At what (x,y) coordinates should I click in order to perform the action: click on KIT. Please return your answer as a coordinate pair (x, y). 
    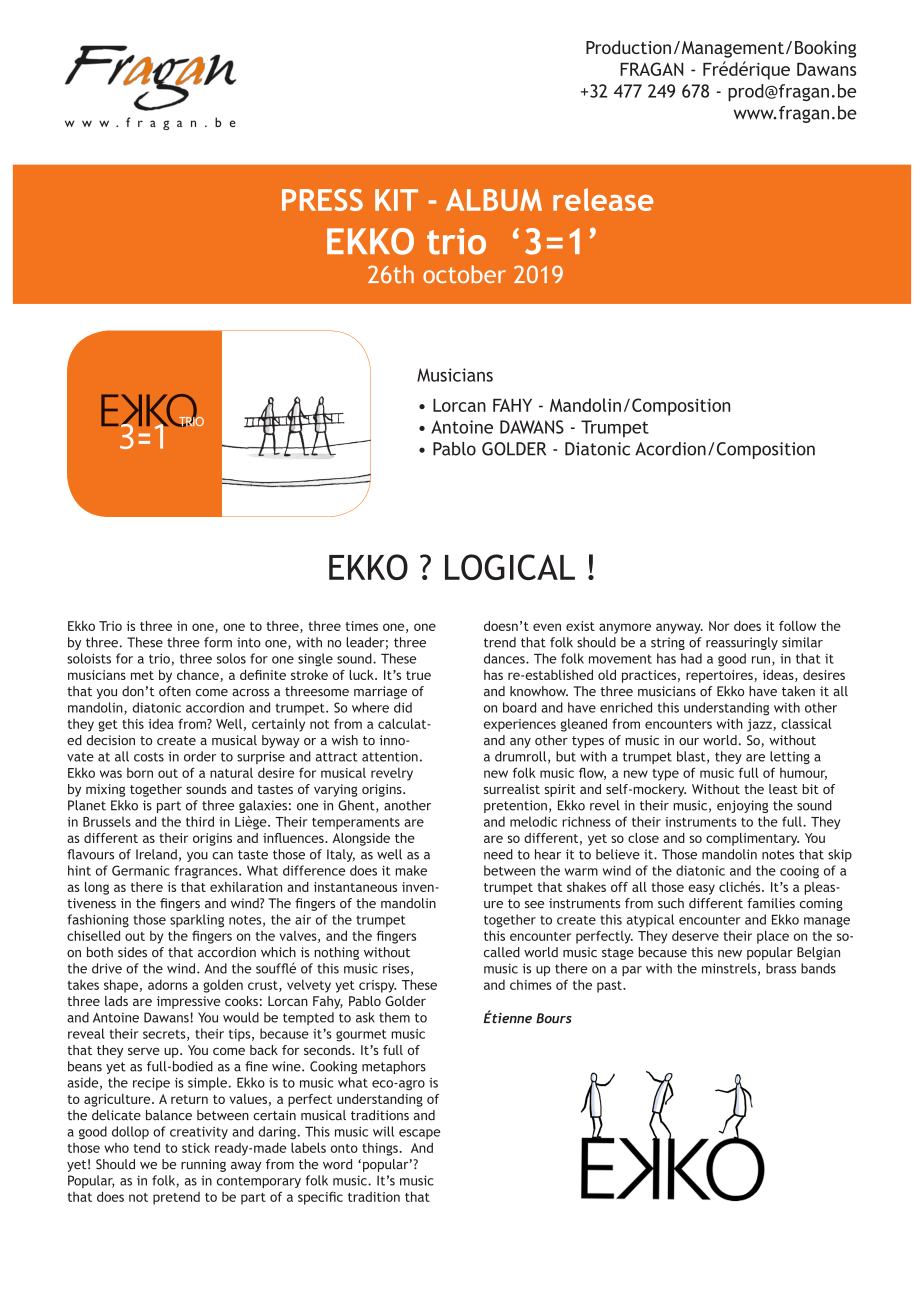
    Looking at the image, I should click on (396, 200).
